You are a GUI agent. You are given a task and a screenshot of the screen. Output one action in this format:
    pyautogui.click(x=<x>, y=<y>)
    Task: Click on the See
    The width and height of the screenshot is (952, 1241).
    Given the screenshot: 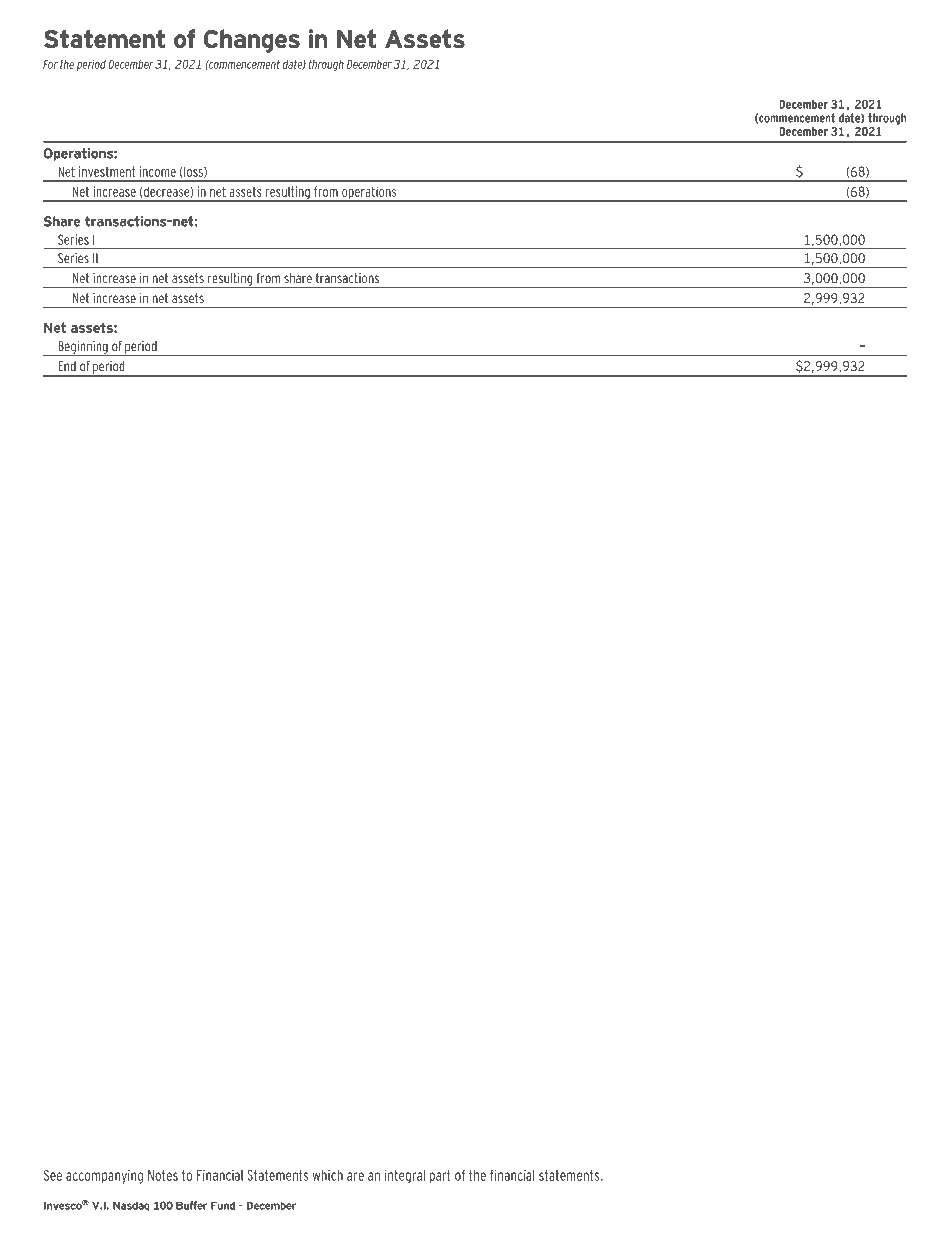 What is the action you would take?
    pyautogui.click(x=53, y=1175)
